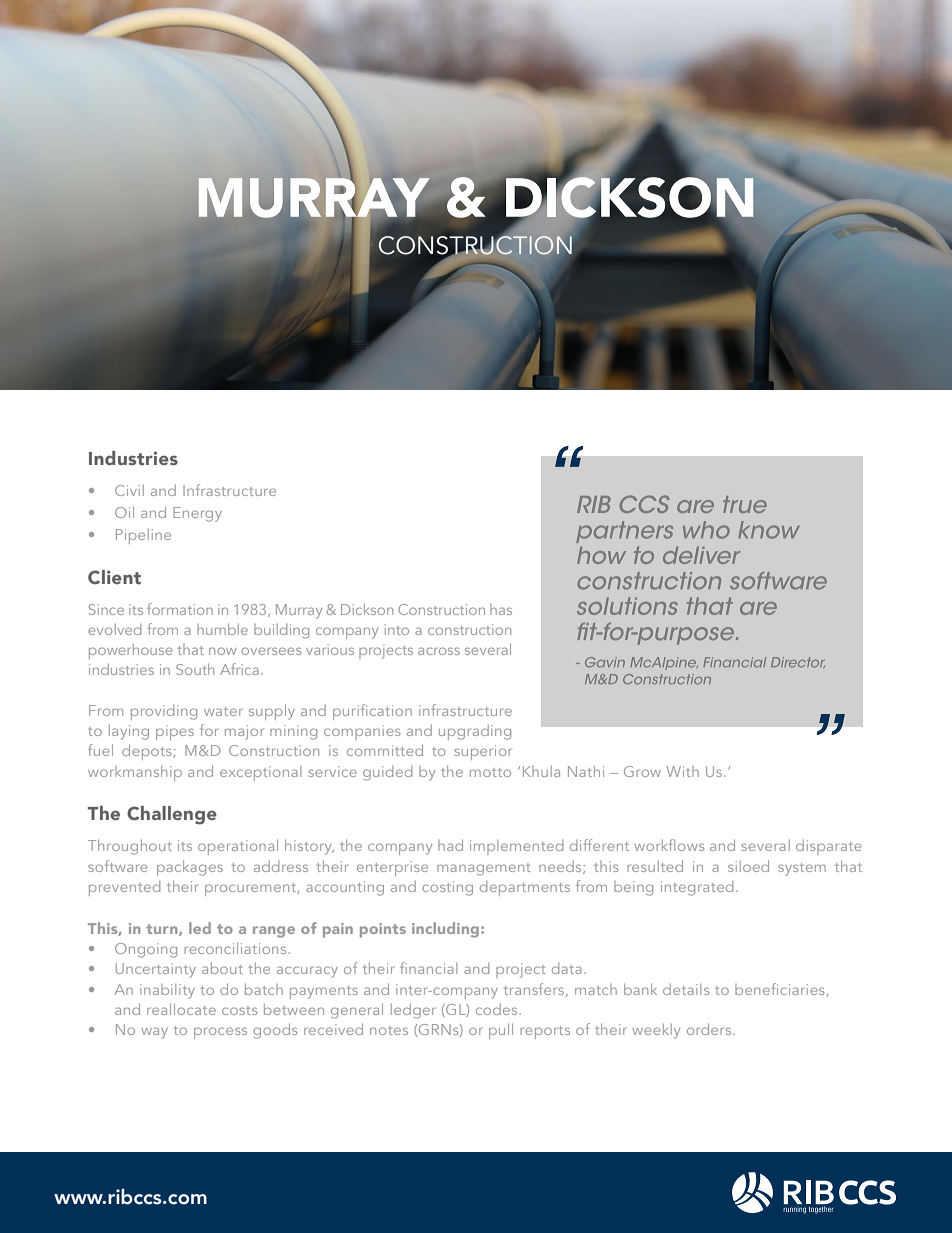 The width and height of the page is (952, 1233). What do you see at coordinates (397, 629) in the page?
I see `into` at bounding box center [397, 629].
